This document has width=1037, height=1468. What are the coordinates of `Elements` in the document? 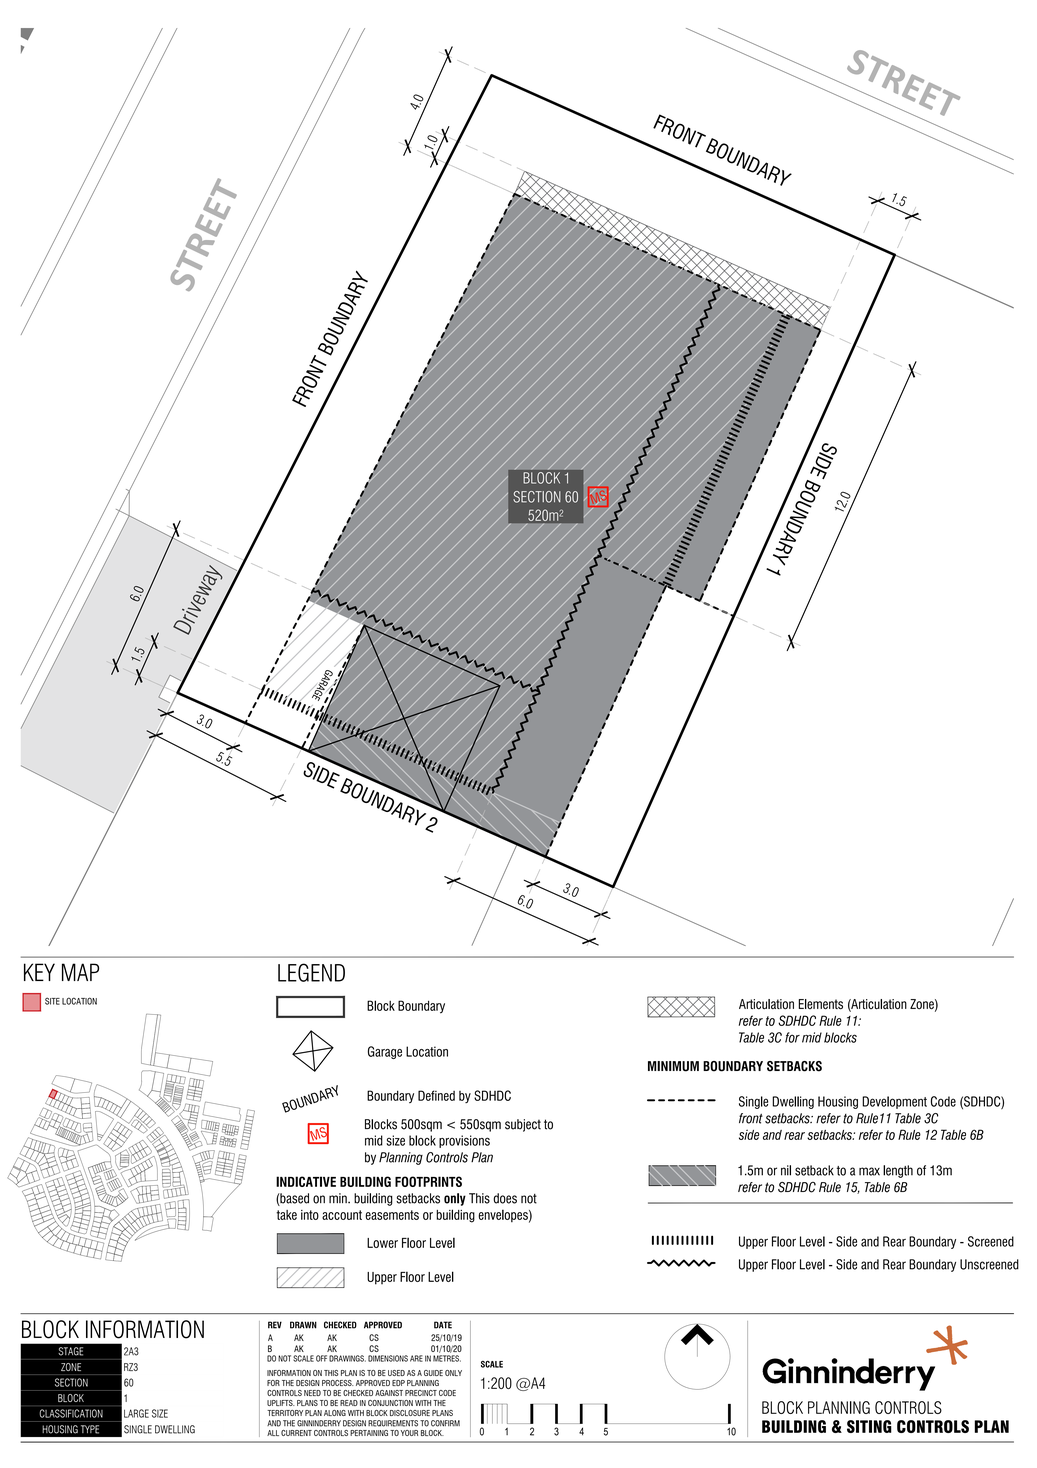 It's located at (820, 1004).
